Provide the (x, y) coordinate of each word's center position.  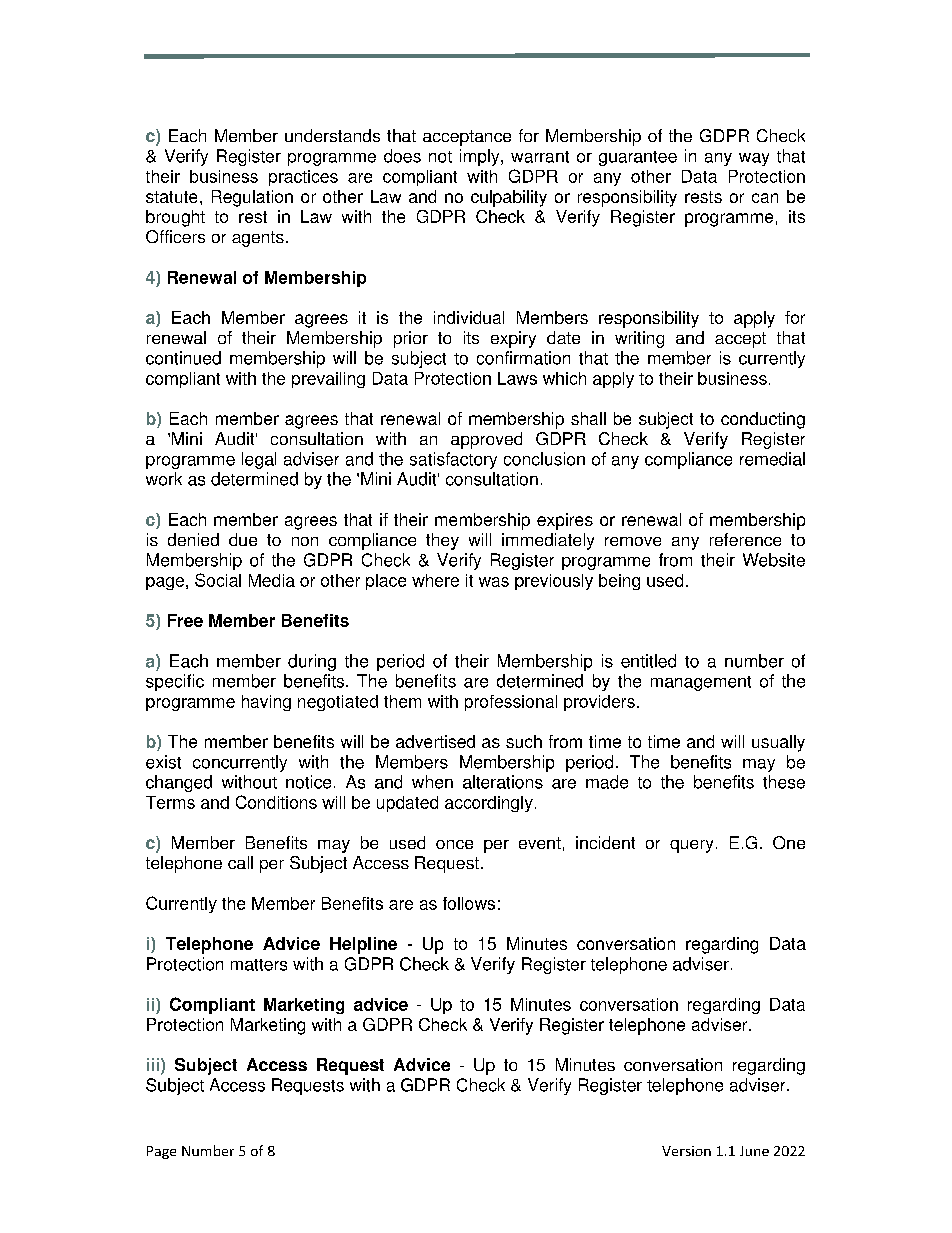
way (754, 159)
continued (183, 358)
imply (481, 157)
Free (185, 620)
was (494, 582)
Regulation (252, 198)
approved (486, 440)
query (691, 846)
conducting (763, 420)
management (701, 683)
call (240, 862)
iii (154, 1064)
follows (469, 903)
